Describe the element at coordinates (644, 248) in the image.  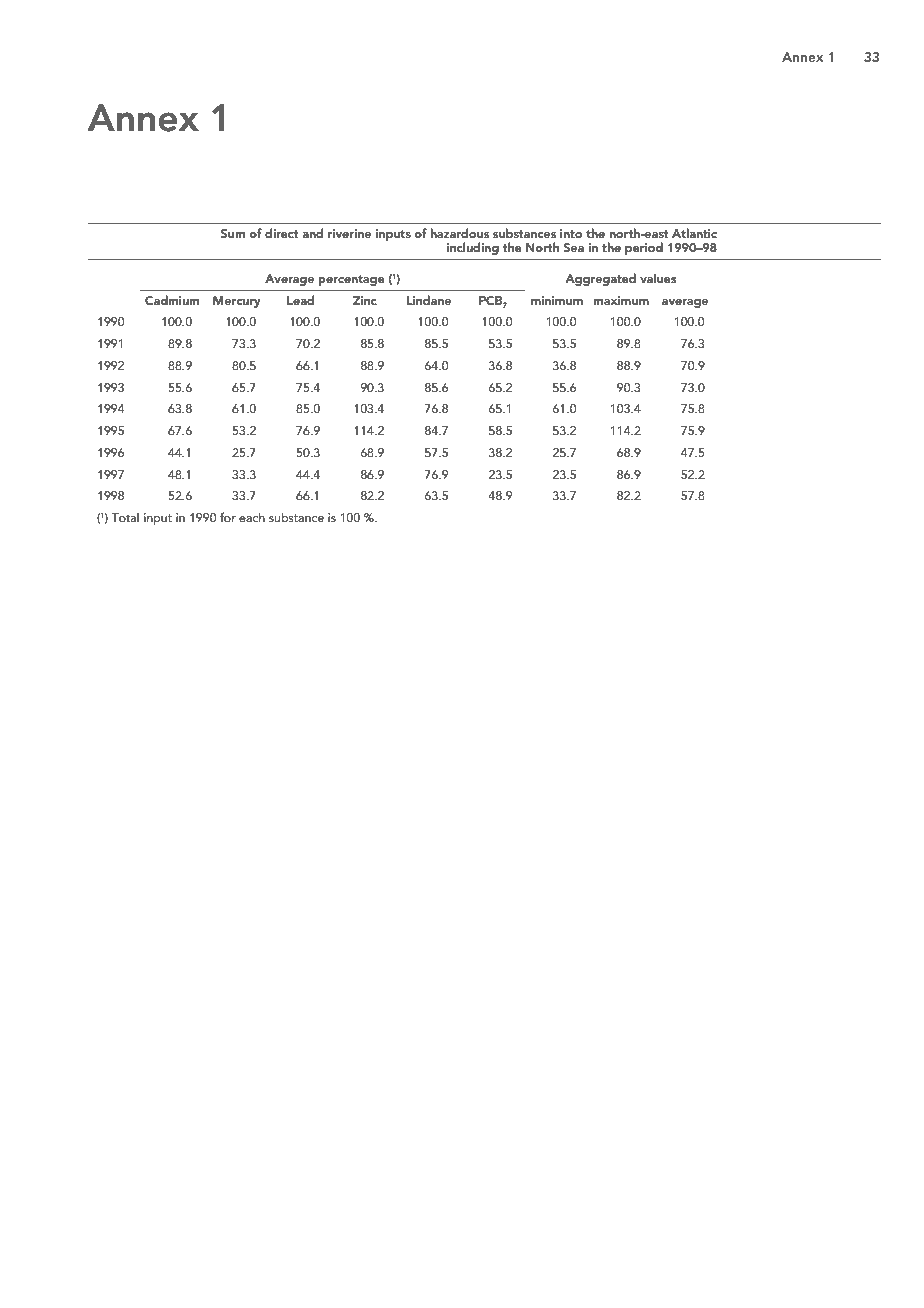
I see `period` at that location.
